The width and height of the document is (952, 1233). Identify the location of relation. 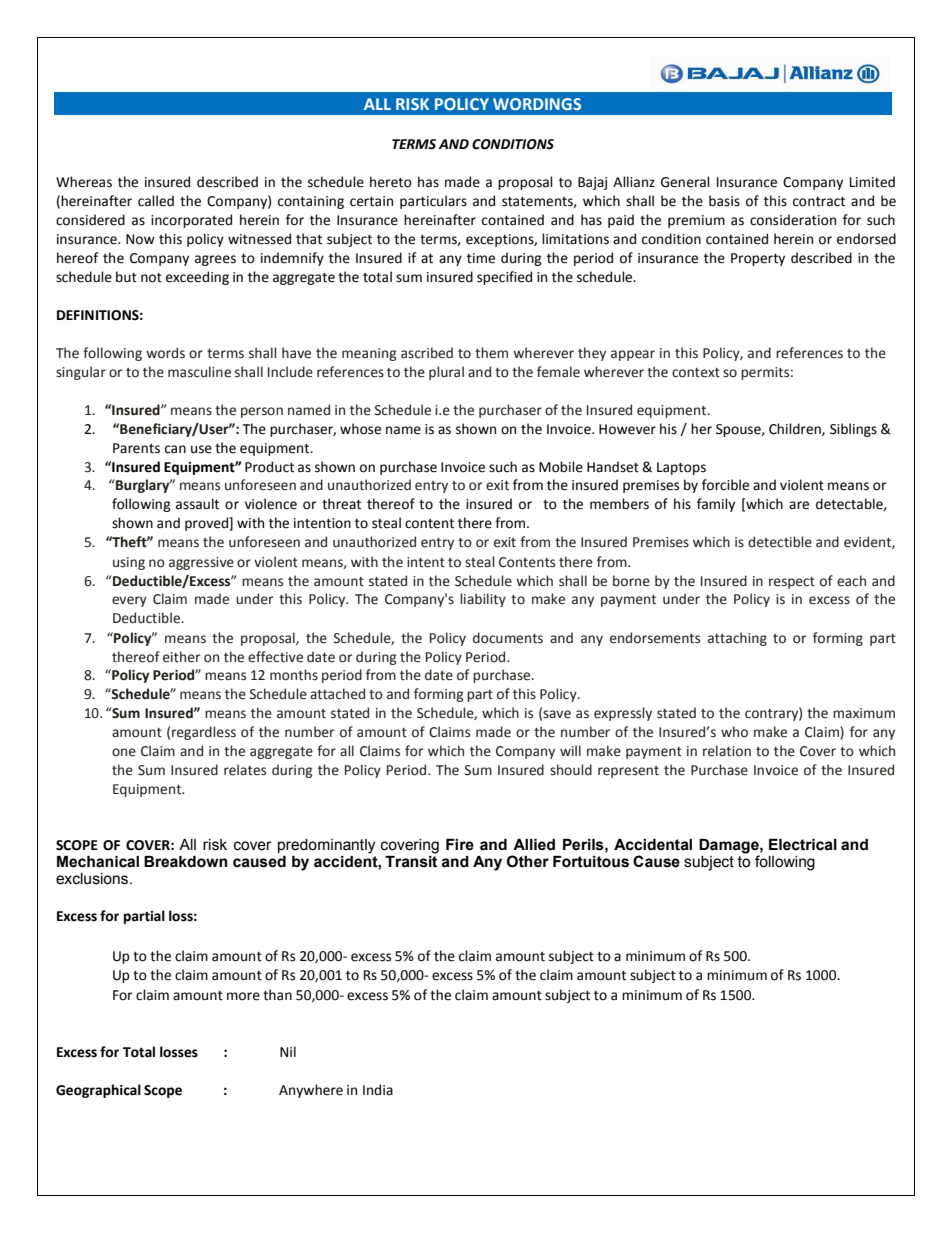
(727, 751).
